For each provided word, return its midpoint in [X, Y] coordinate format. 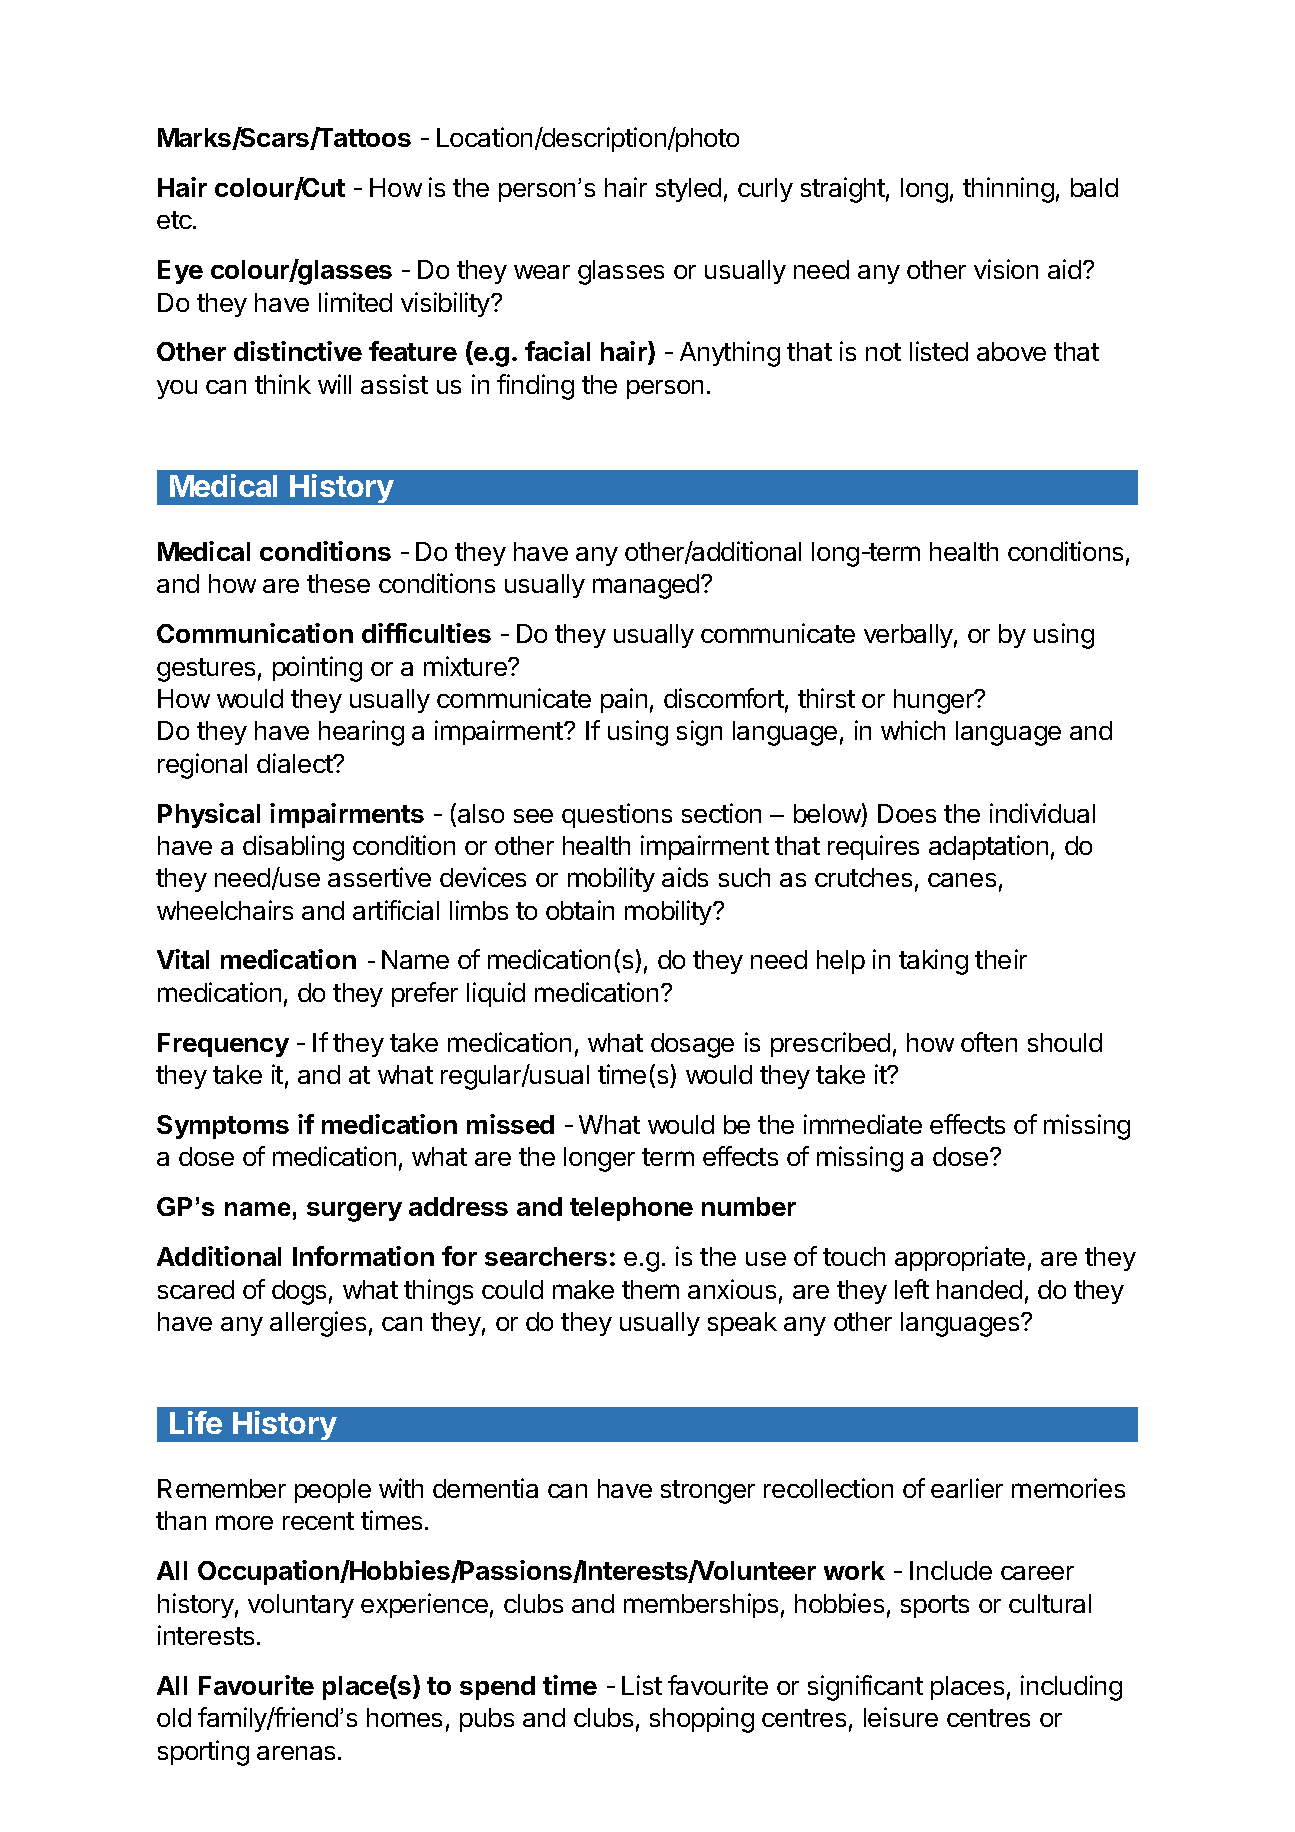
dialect [295, 763]
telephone [631, 1209]
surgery [354, 1212]
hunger [935, 701]
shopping [702, 1720]
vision [1006, 269]
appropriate [960, 1258]
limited [355, 302]
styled [688, 190]
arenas [296, 1753]
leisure [901, 1717]
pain [624, 700]
